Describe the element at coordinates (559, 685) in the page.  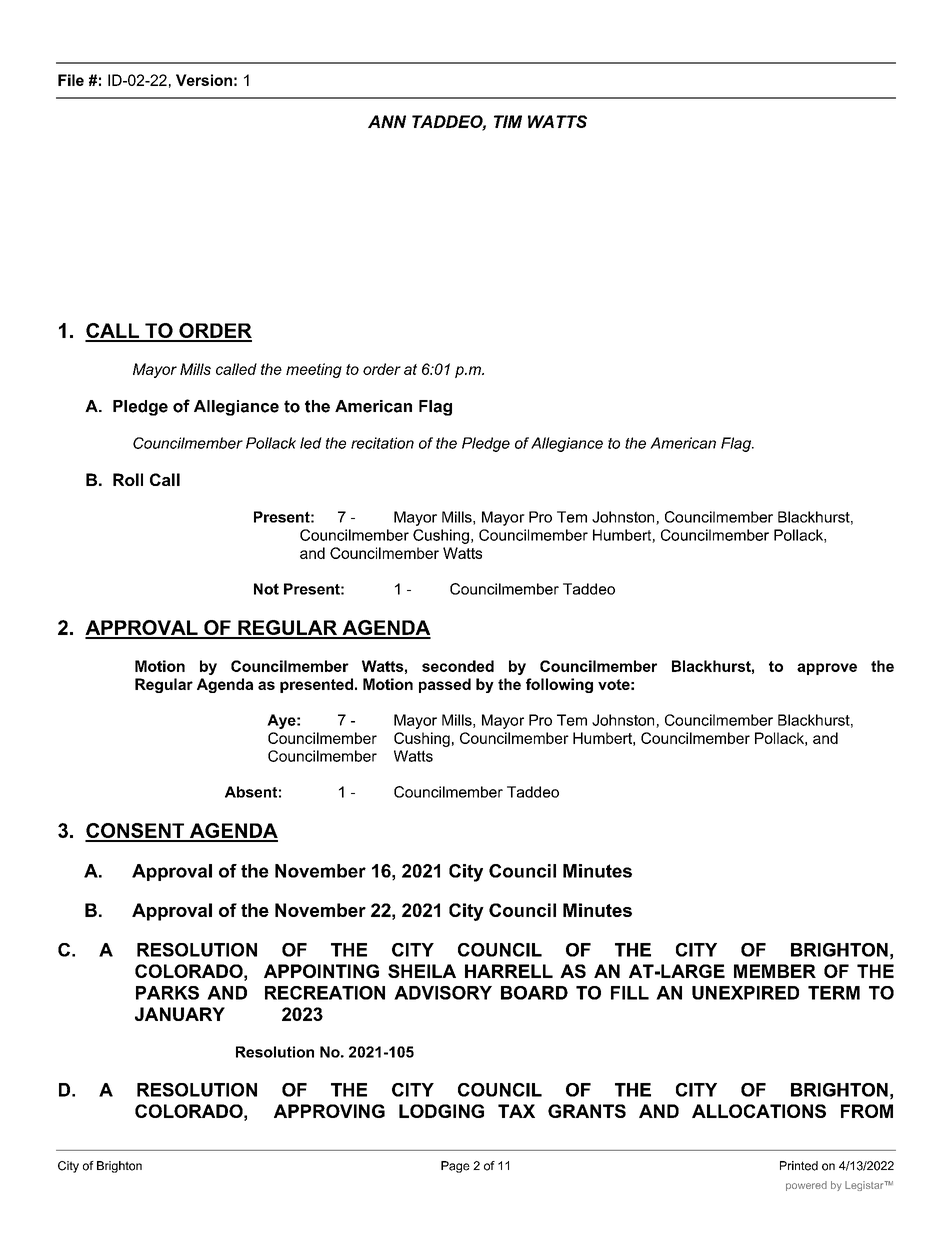
I see `following` at that location.
